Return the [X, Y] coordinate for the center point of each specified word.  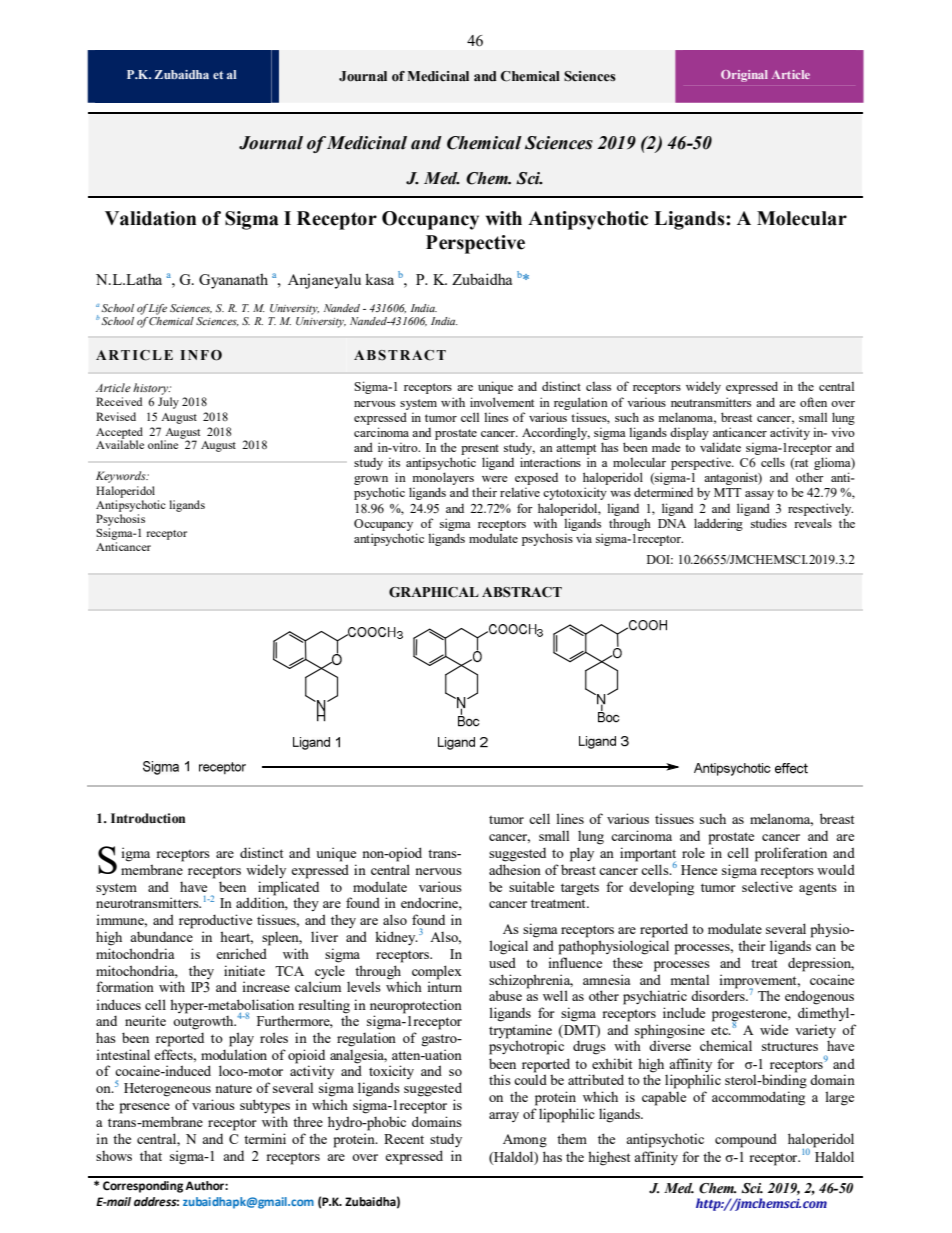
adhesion [515, 869]
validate [720, 447]
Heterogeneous [167, 1090]
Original [744, 76]
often [813, 402]
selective [767, 886]
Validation [150, 218]
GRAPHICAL [434, 592]
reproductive [215, 921]
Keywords [122, 477]
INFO [201, 355]
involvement [502, 402]
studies [769, 523]
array [504, 1117]
